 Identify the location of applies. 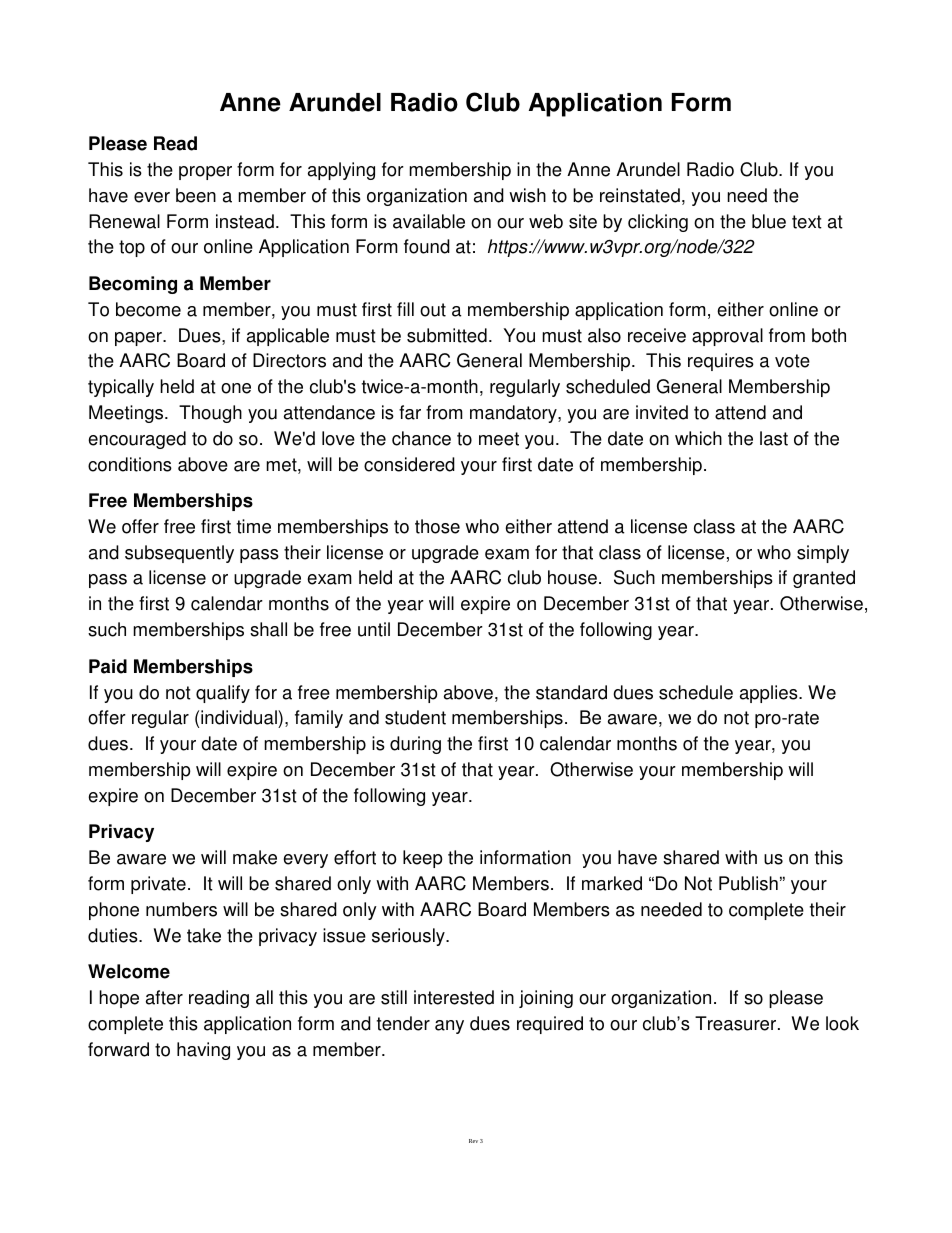
(770, 694).
